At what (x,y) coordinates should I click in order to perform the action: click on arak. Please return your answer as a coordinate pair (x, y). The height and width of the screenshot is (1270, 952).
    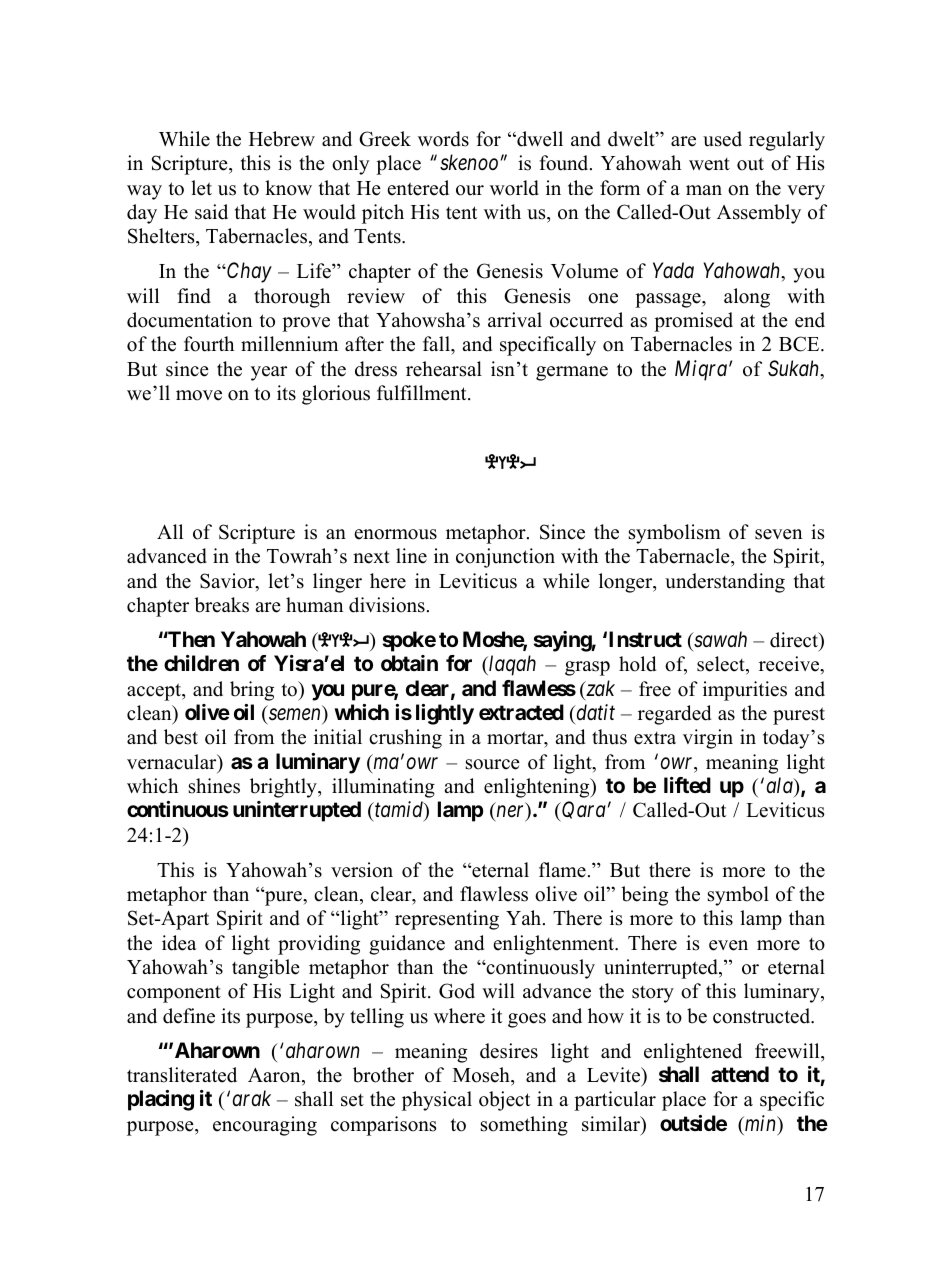
    Looking at the image, I should click on (252, 1098).
